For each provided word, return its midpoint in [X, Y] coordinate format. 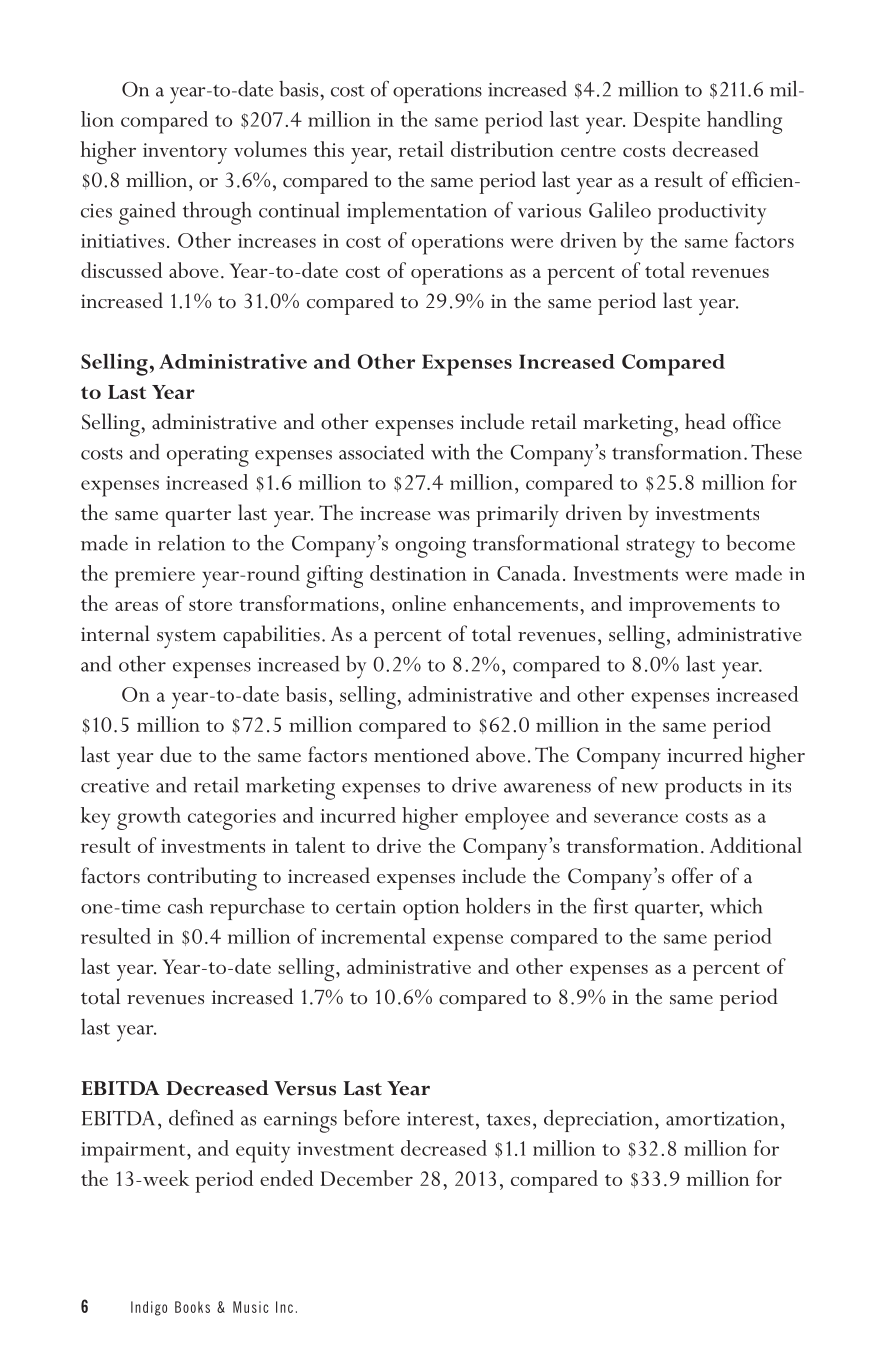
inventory [185, 153]
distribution [502, 149]
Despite [666, 122]
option [431, 910]
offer [692, 875]
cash [185, 906]
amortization [722, 1119]
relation [191, 543]
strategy [660, 548]
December [366, 1178]
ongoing [430, 547]
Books [192, 1307]
